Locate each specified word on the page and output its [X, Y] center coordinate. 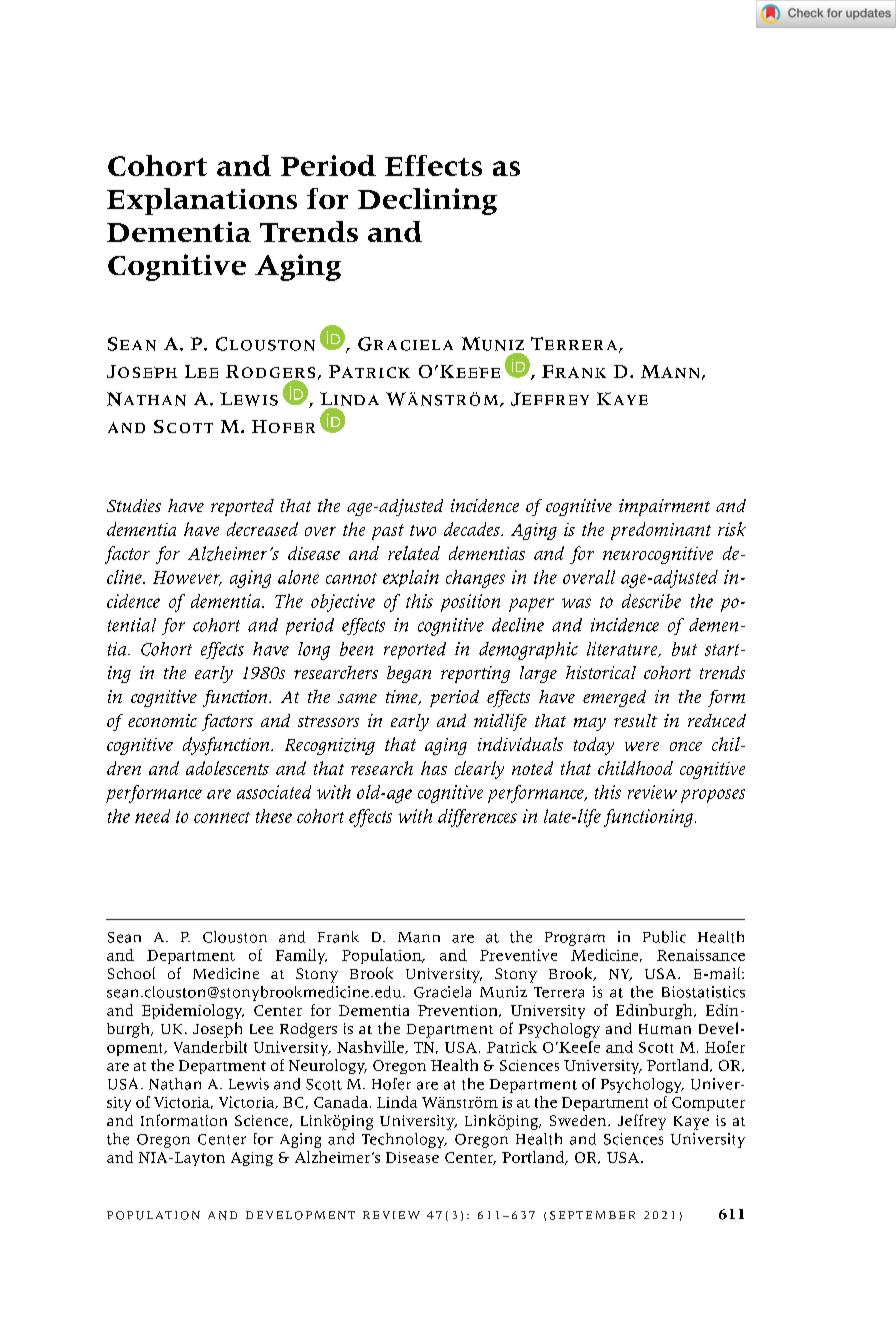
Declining [427, 201]
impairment [664, 507]
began [409, 674]
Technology [404, 1140]
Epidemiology [193, 1011]
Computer [708, 1104]
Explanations [202, 201]
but [684, 649]
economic [162, 720]
